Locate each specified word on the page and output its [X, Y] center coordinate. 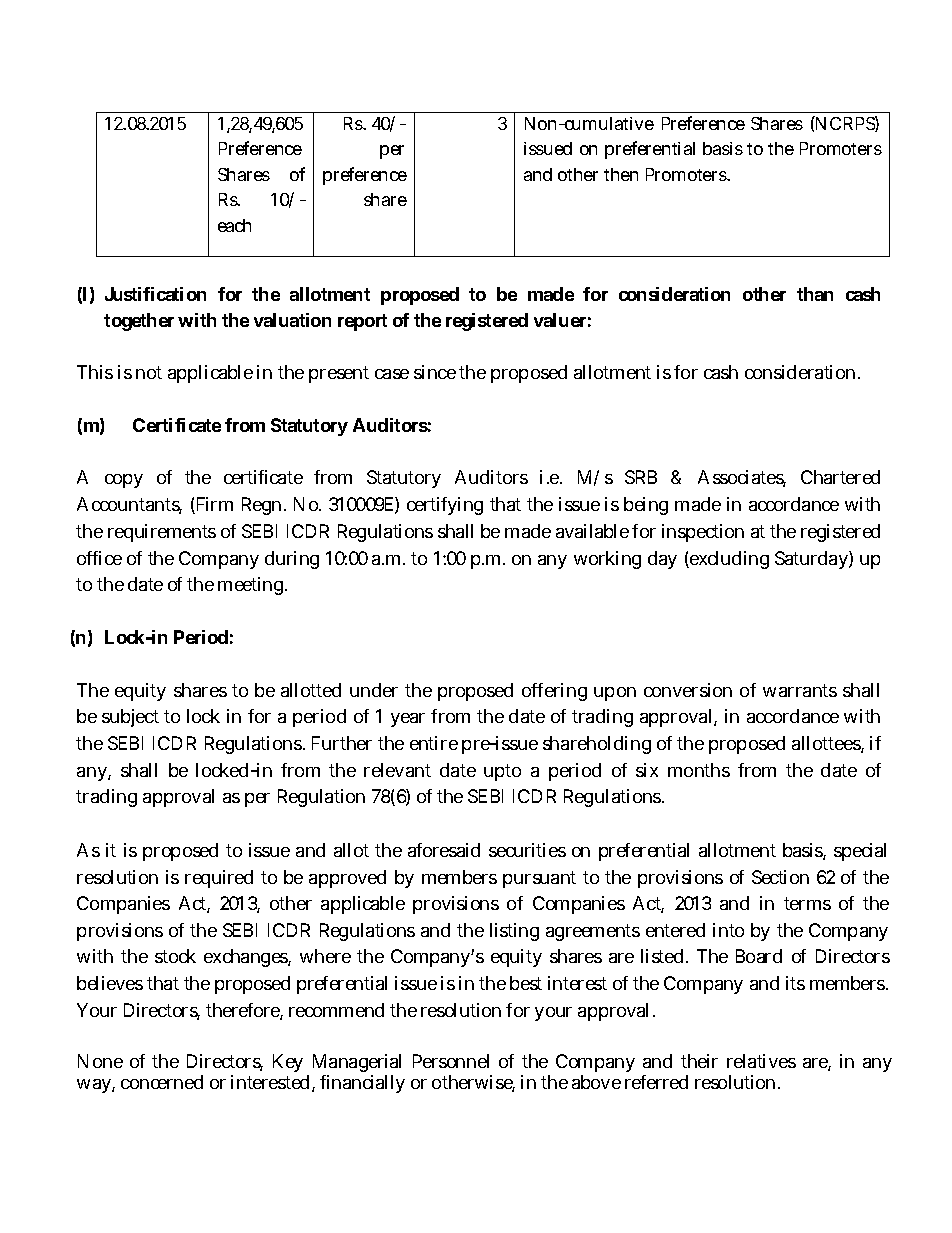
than [815, 294]
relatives [761, 1061]
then [621, 174]
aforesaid [444, 850]
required [219, 879]
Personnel [451, 1061]
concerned [162, 1082]
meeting [250, 586]
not [149, 372]
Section [780, 877]
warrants [800, 690]
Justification [155, 294]
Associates [742, 478]
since [435, 372]
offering [554, 692]
